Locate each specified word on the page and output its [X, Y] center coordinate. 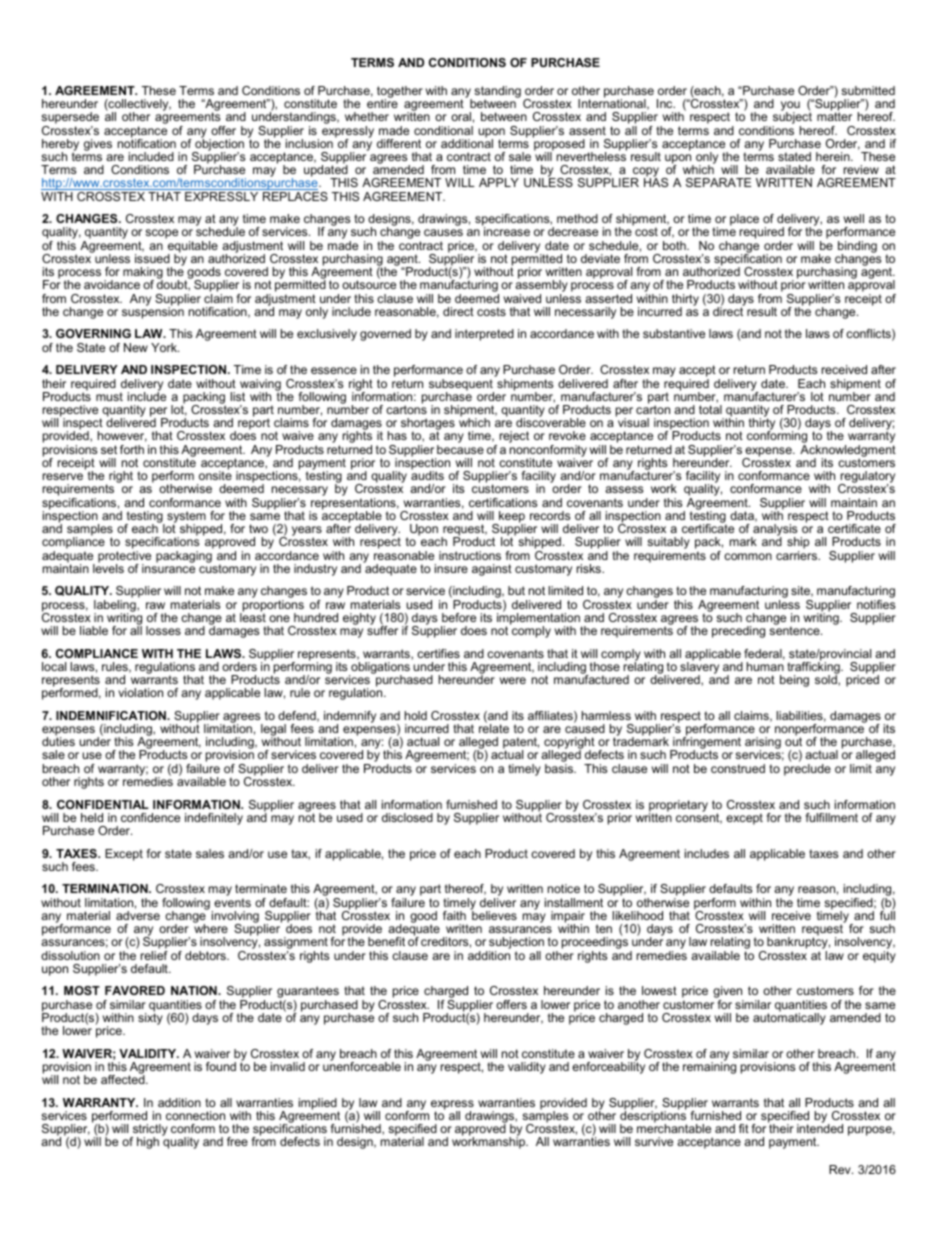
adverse [138, 915]
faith [454, 915]
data [743, 516]
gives [98, 145]
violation [140, 692]
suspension [153, 312]
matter [834, 115]
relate [494, 727]
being [794, 681]
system [186, 518]
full [887, 914]
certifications [503, 502]
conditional [443, 130]
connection [195, 1115]
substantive [674, 333]
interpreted [484, 335]
